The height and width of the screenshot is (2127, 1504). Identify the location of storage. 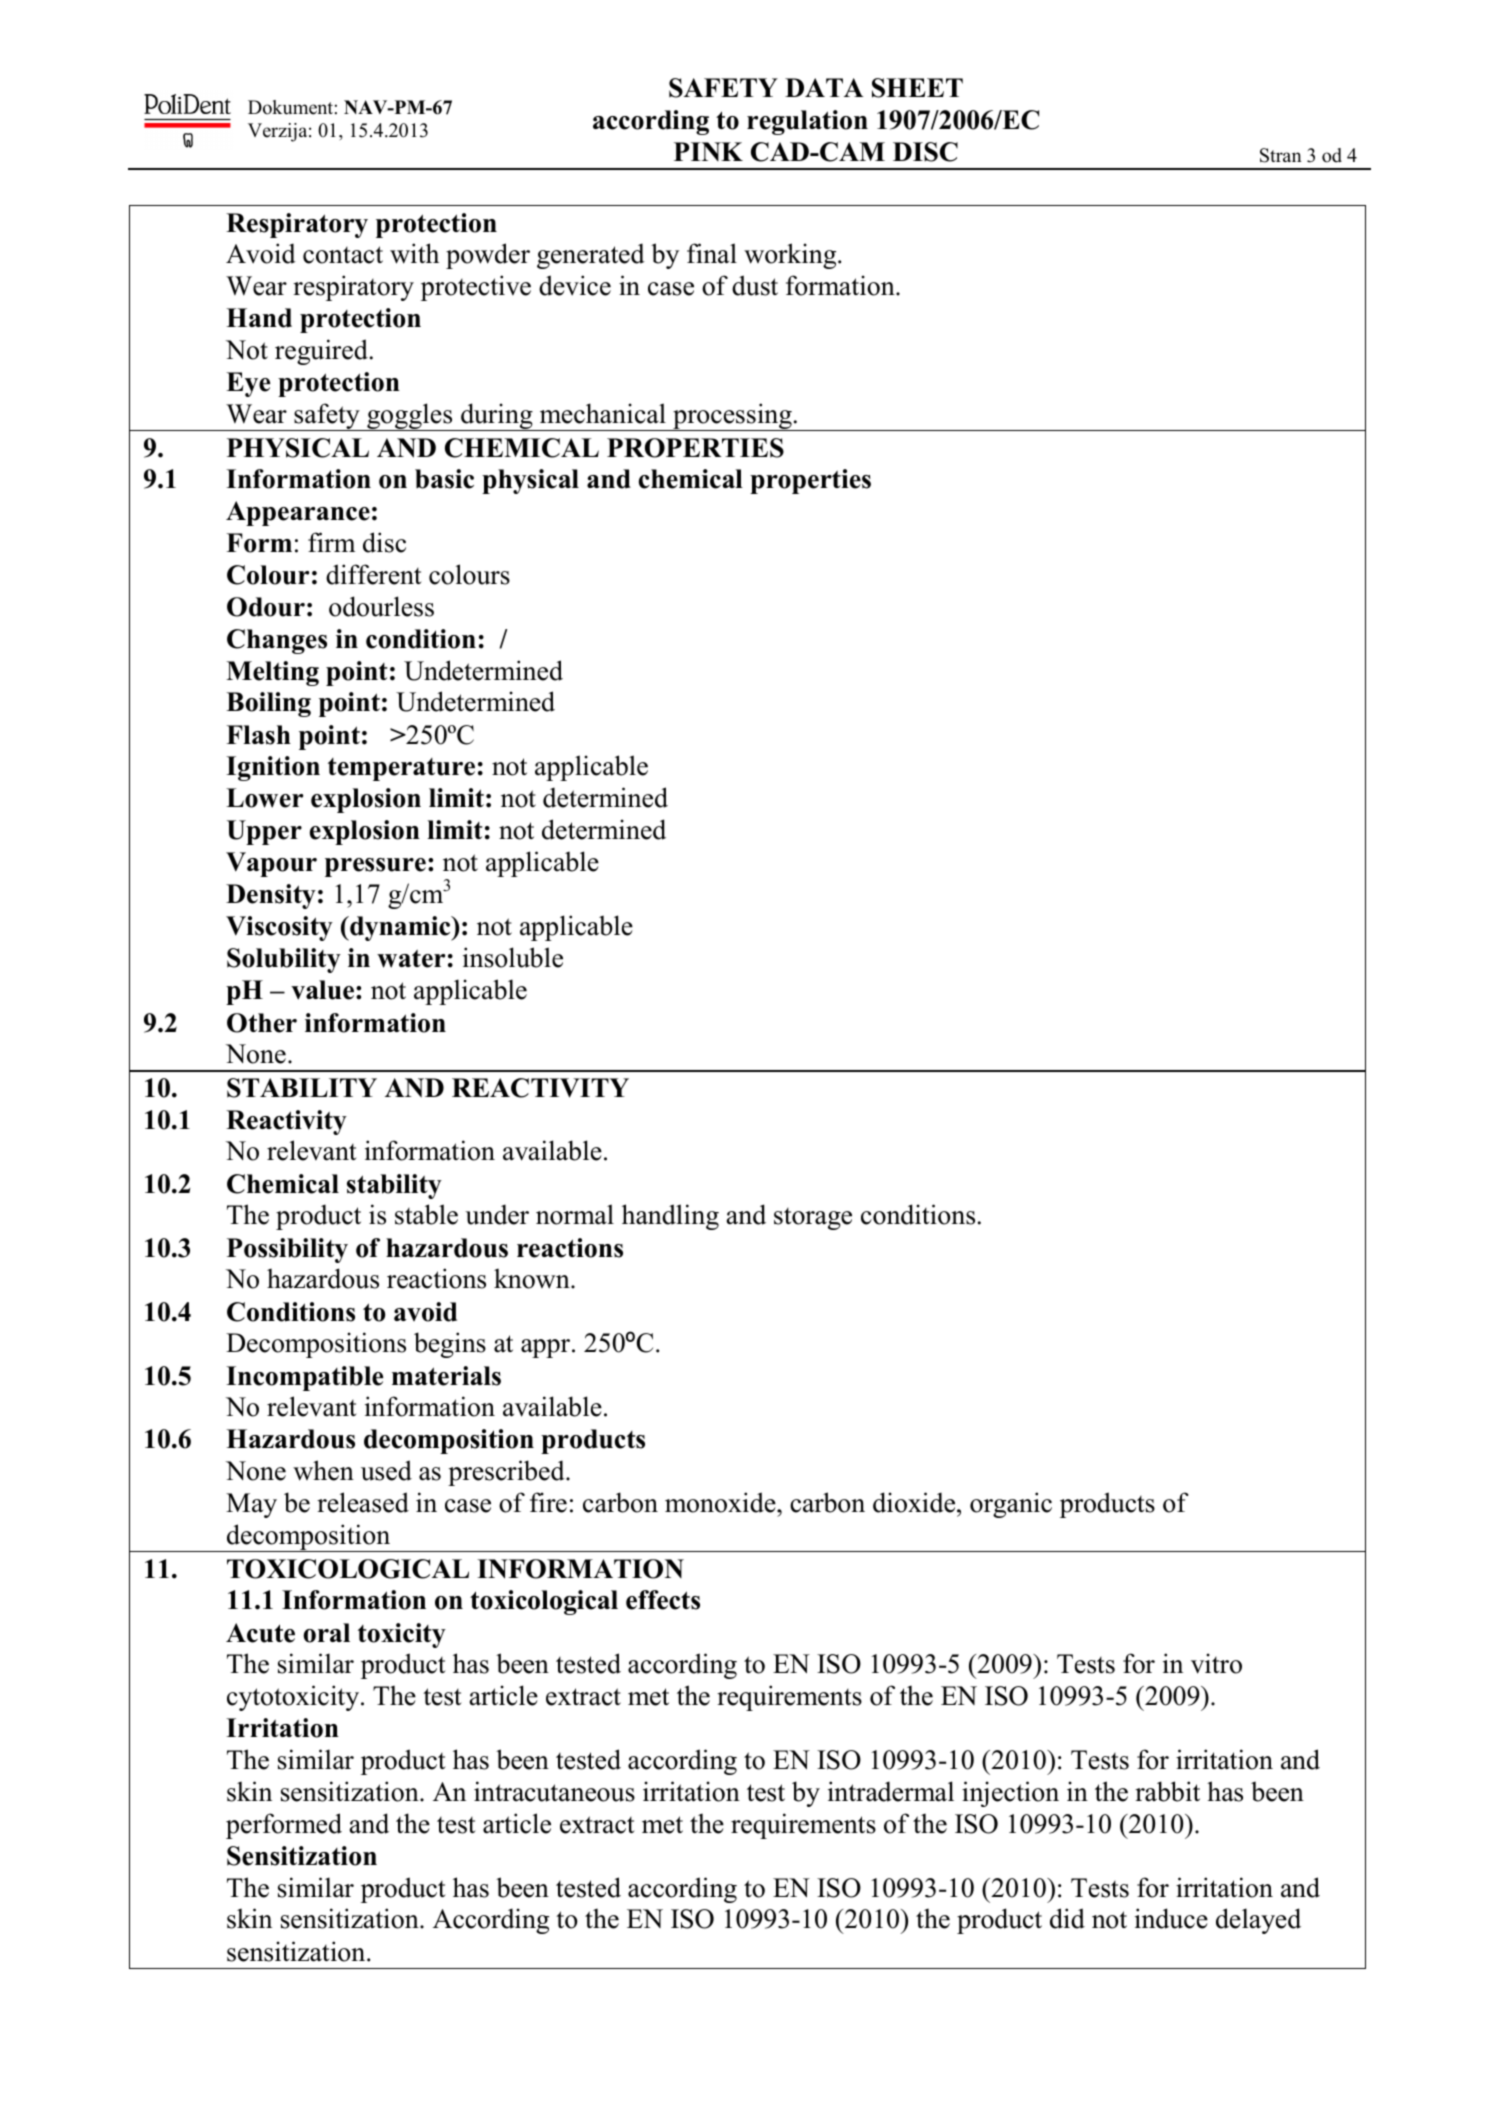
(813, 1219).
